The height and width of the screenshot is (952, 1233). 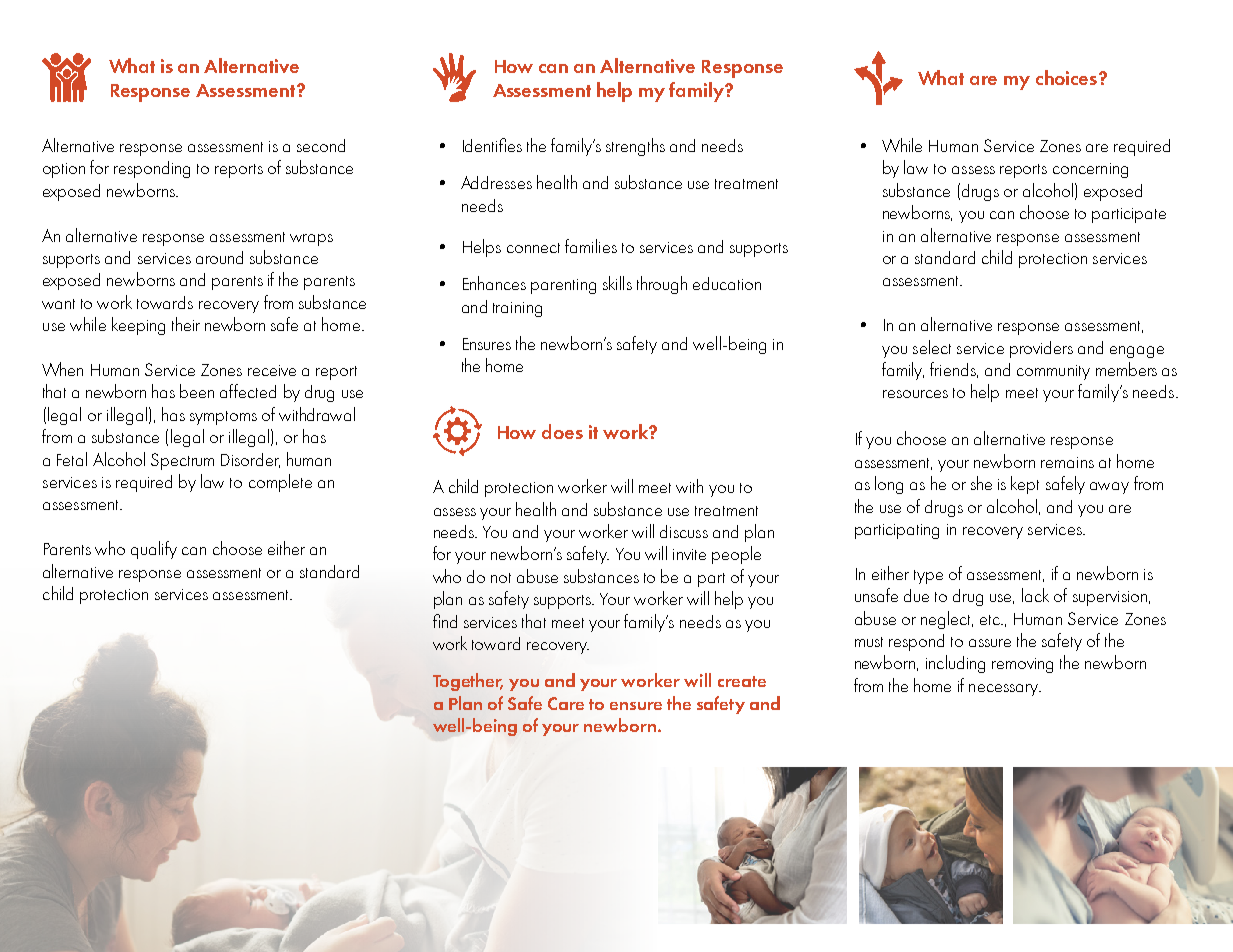 I want to click on second, so click(x=321, y=145).
